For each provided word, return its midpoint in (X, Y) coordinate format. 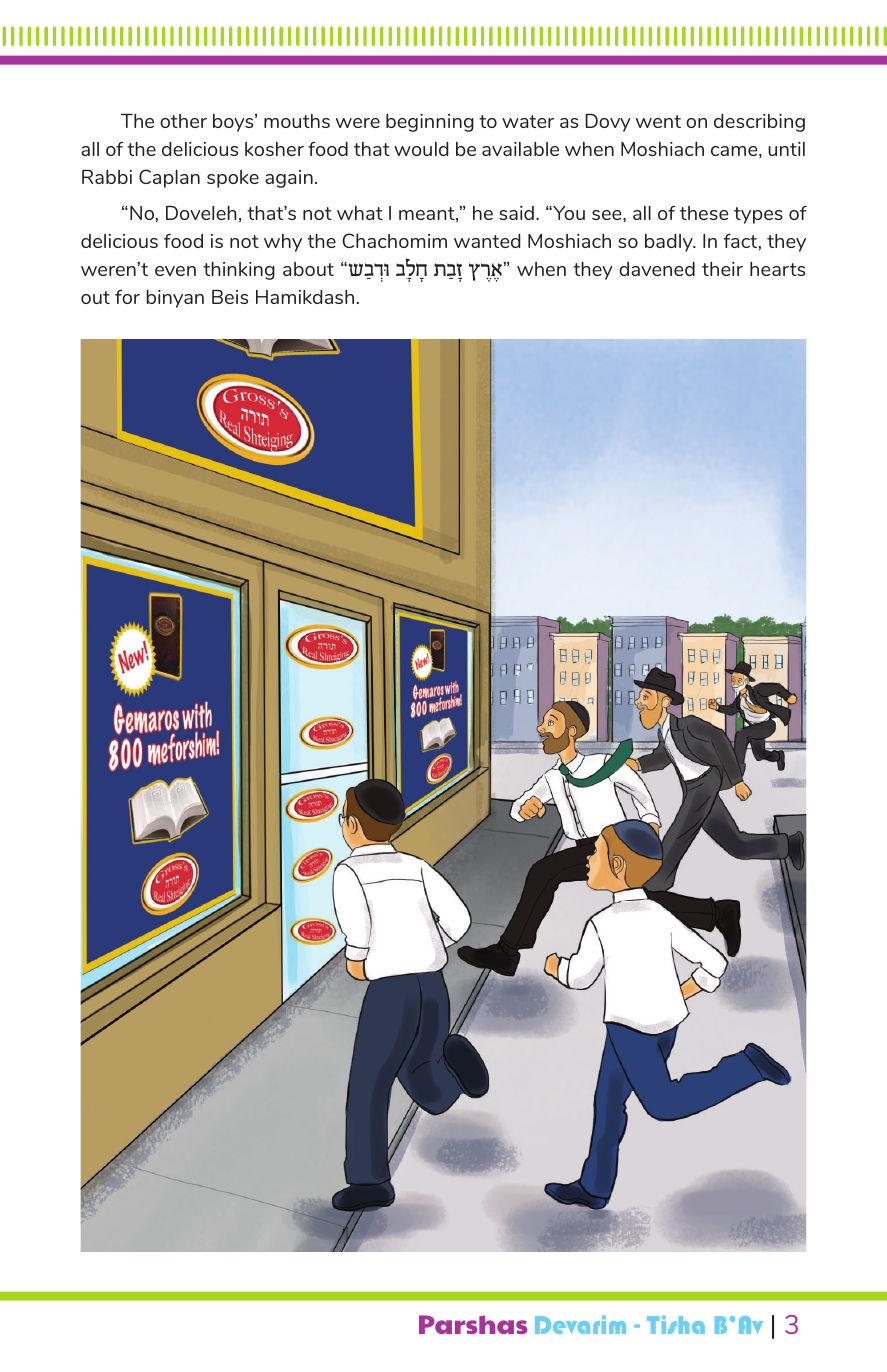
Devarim (580, 1324)
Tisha (676, 1324)
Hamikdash (305, 296)
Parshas (473, 1324)
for (127, 297)
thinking (239, 270)
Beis (230, 296)
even (175, 271)
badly (670, 242)
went (658, 121)
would (421, 148)
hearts (777, 268)
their (722, 268)
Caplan (169, 178)
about (308, 269)
